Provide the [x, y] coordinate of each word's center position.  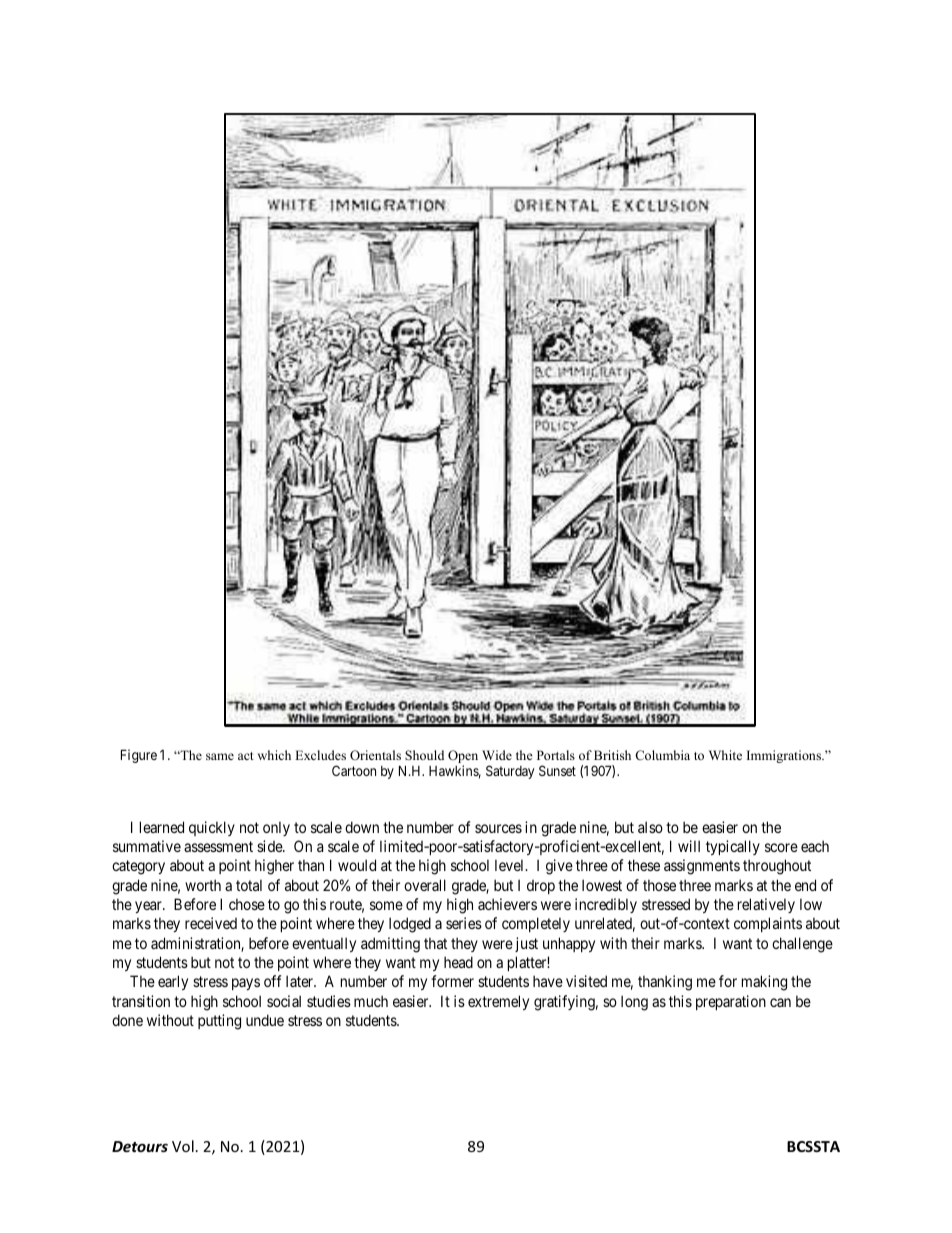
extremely [498, 1002]
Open [463, 758]
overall [425, 885]
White [725, 755]
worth [203, 885]
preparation [731, 1002]
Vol [183, 1146]
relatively [766, 905]
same [220, 756]
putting [219, 1022]
